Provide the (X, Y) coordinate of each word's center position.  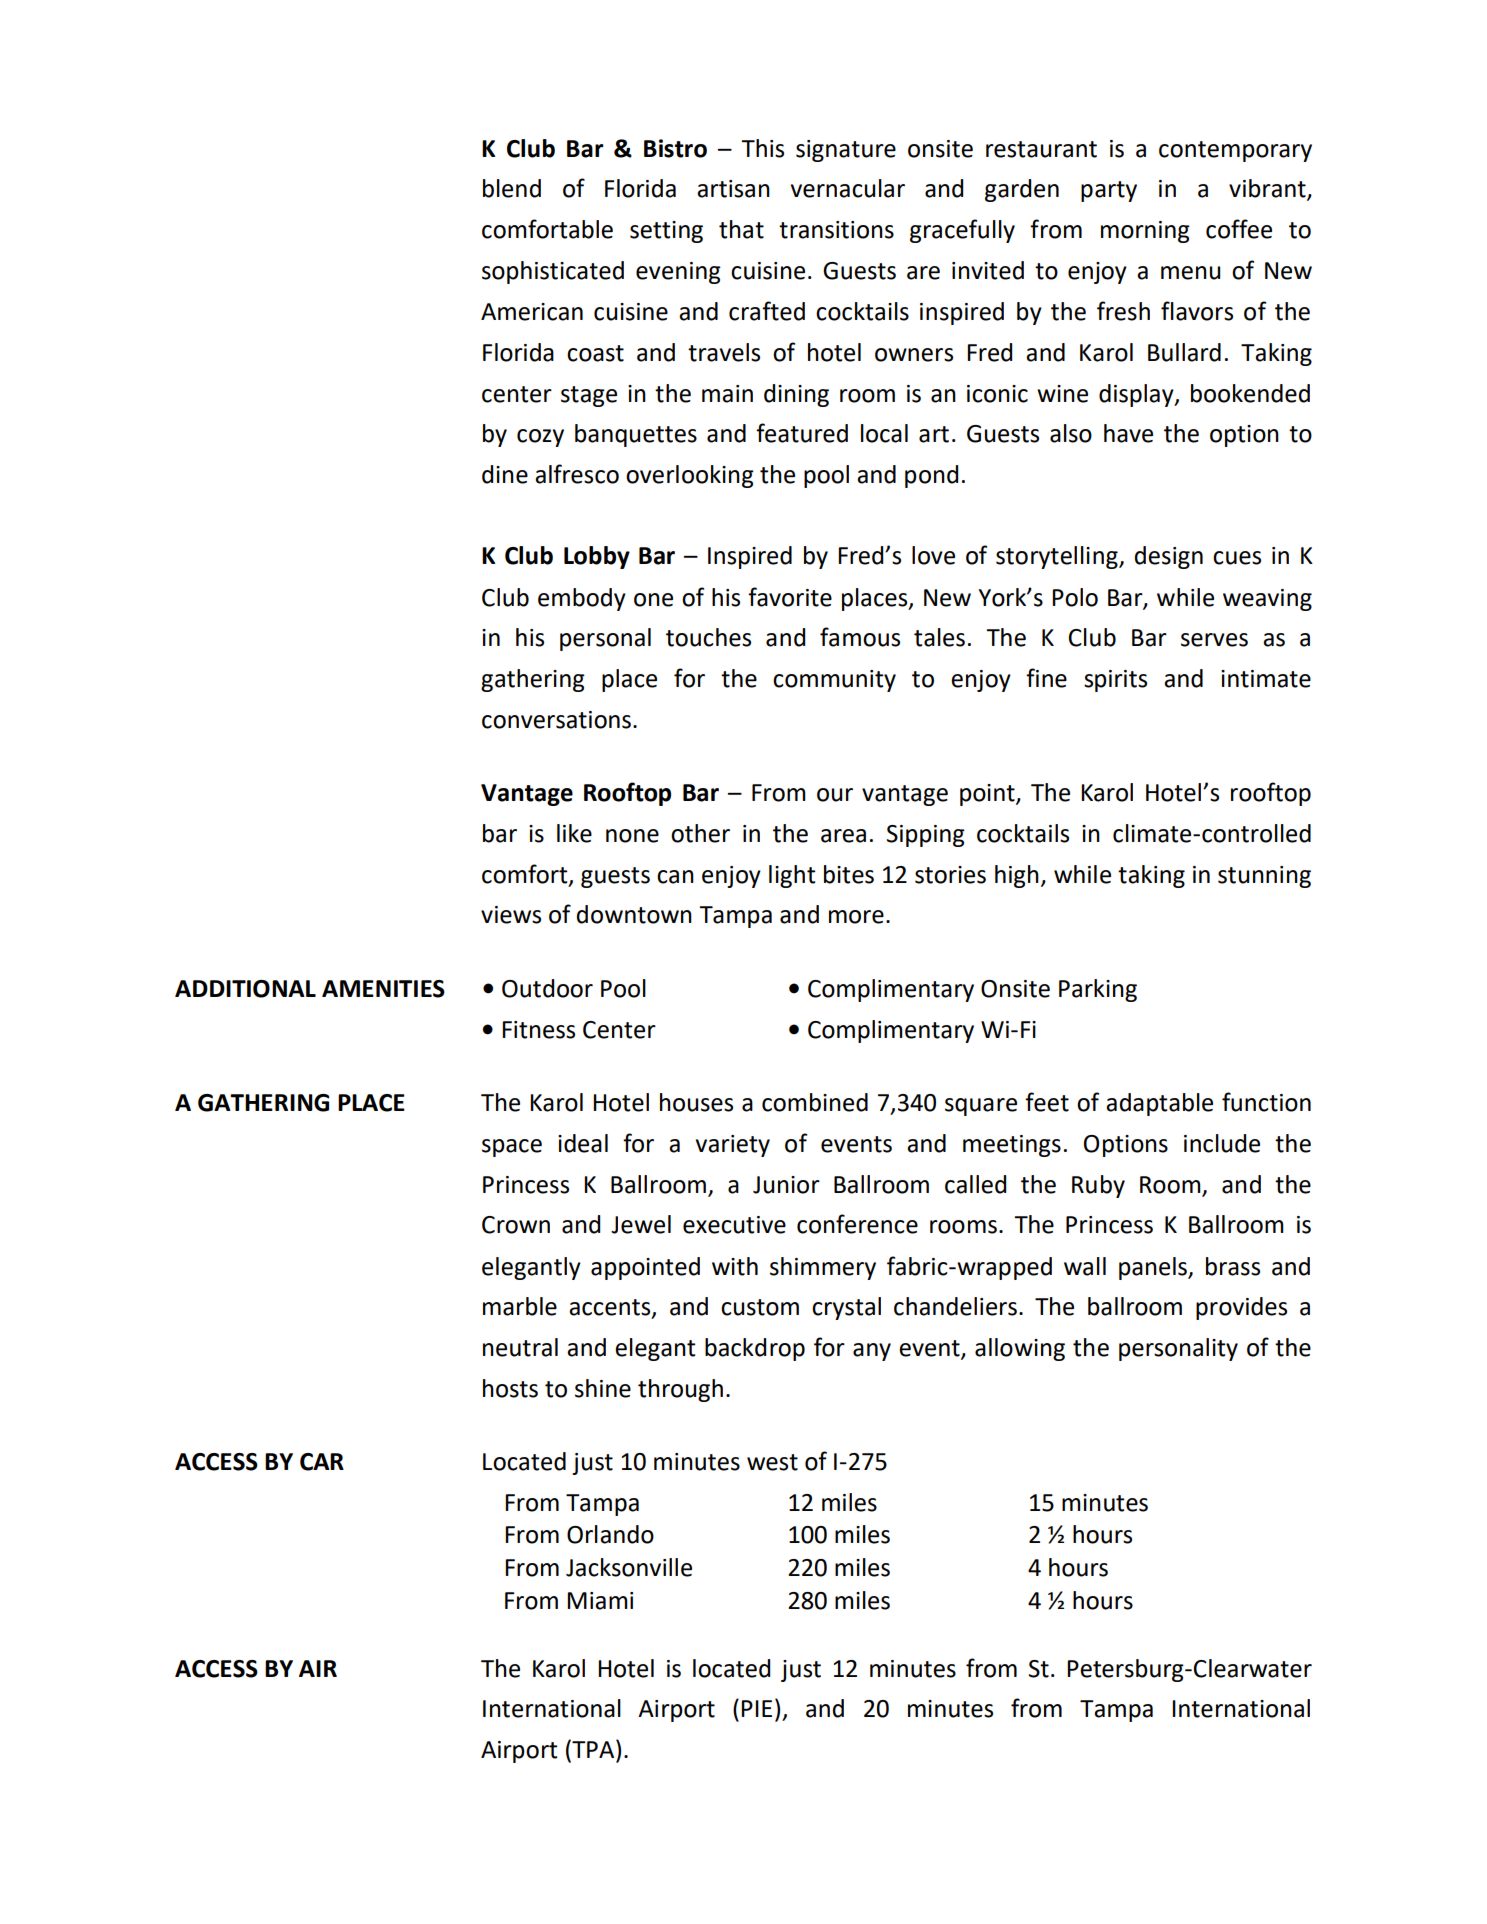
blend (512, 188)
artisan (733, 189)
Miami (600, 1601)
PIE (756, 1708)
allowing (1020, 1349)
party (1109, 191)
